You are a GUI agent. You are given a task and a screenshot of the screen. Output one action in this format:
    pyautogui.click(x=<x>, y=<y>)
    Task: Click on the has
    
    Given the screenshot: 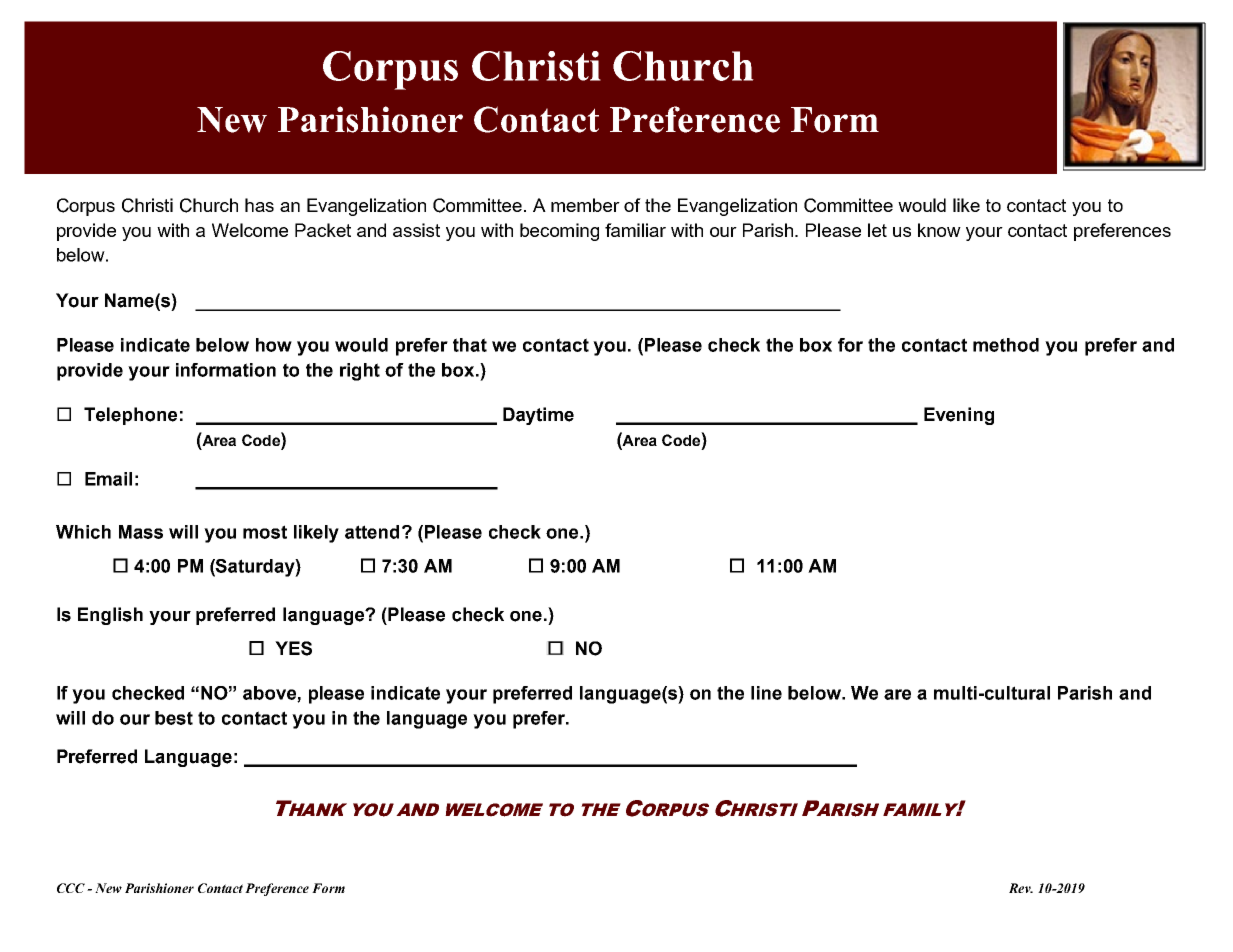 What is the action you would take?
    pyautogui.click(x=259, y=205)
